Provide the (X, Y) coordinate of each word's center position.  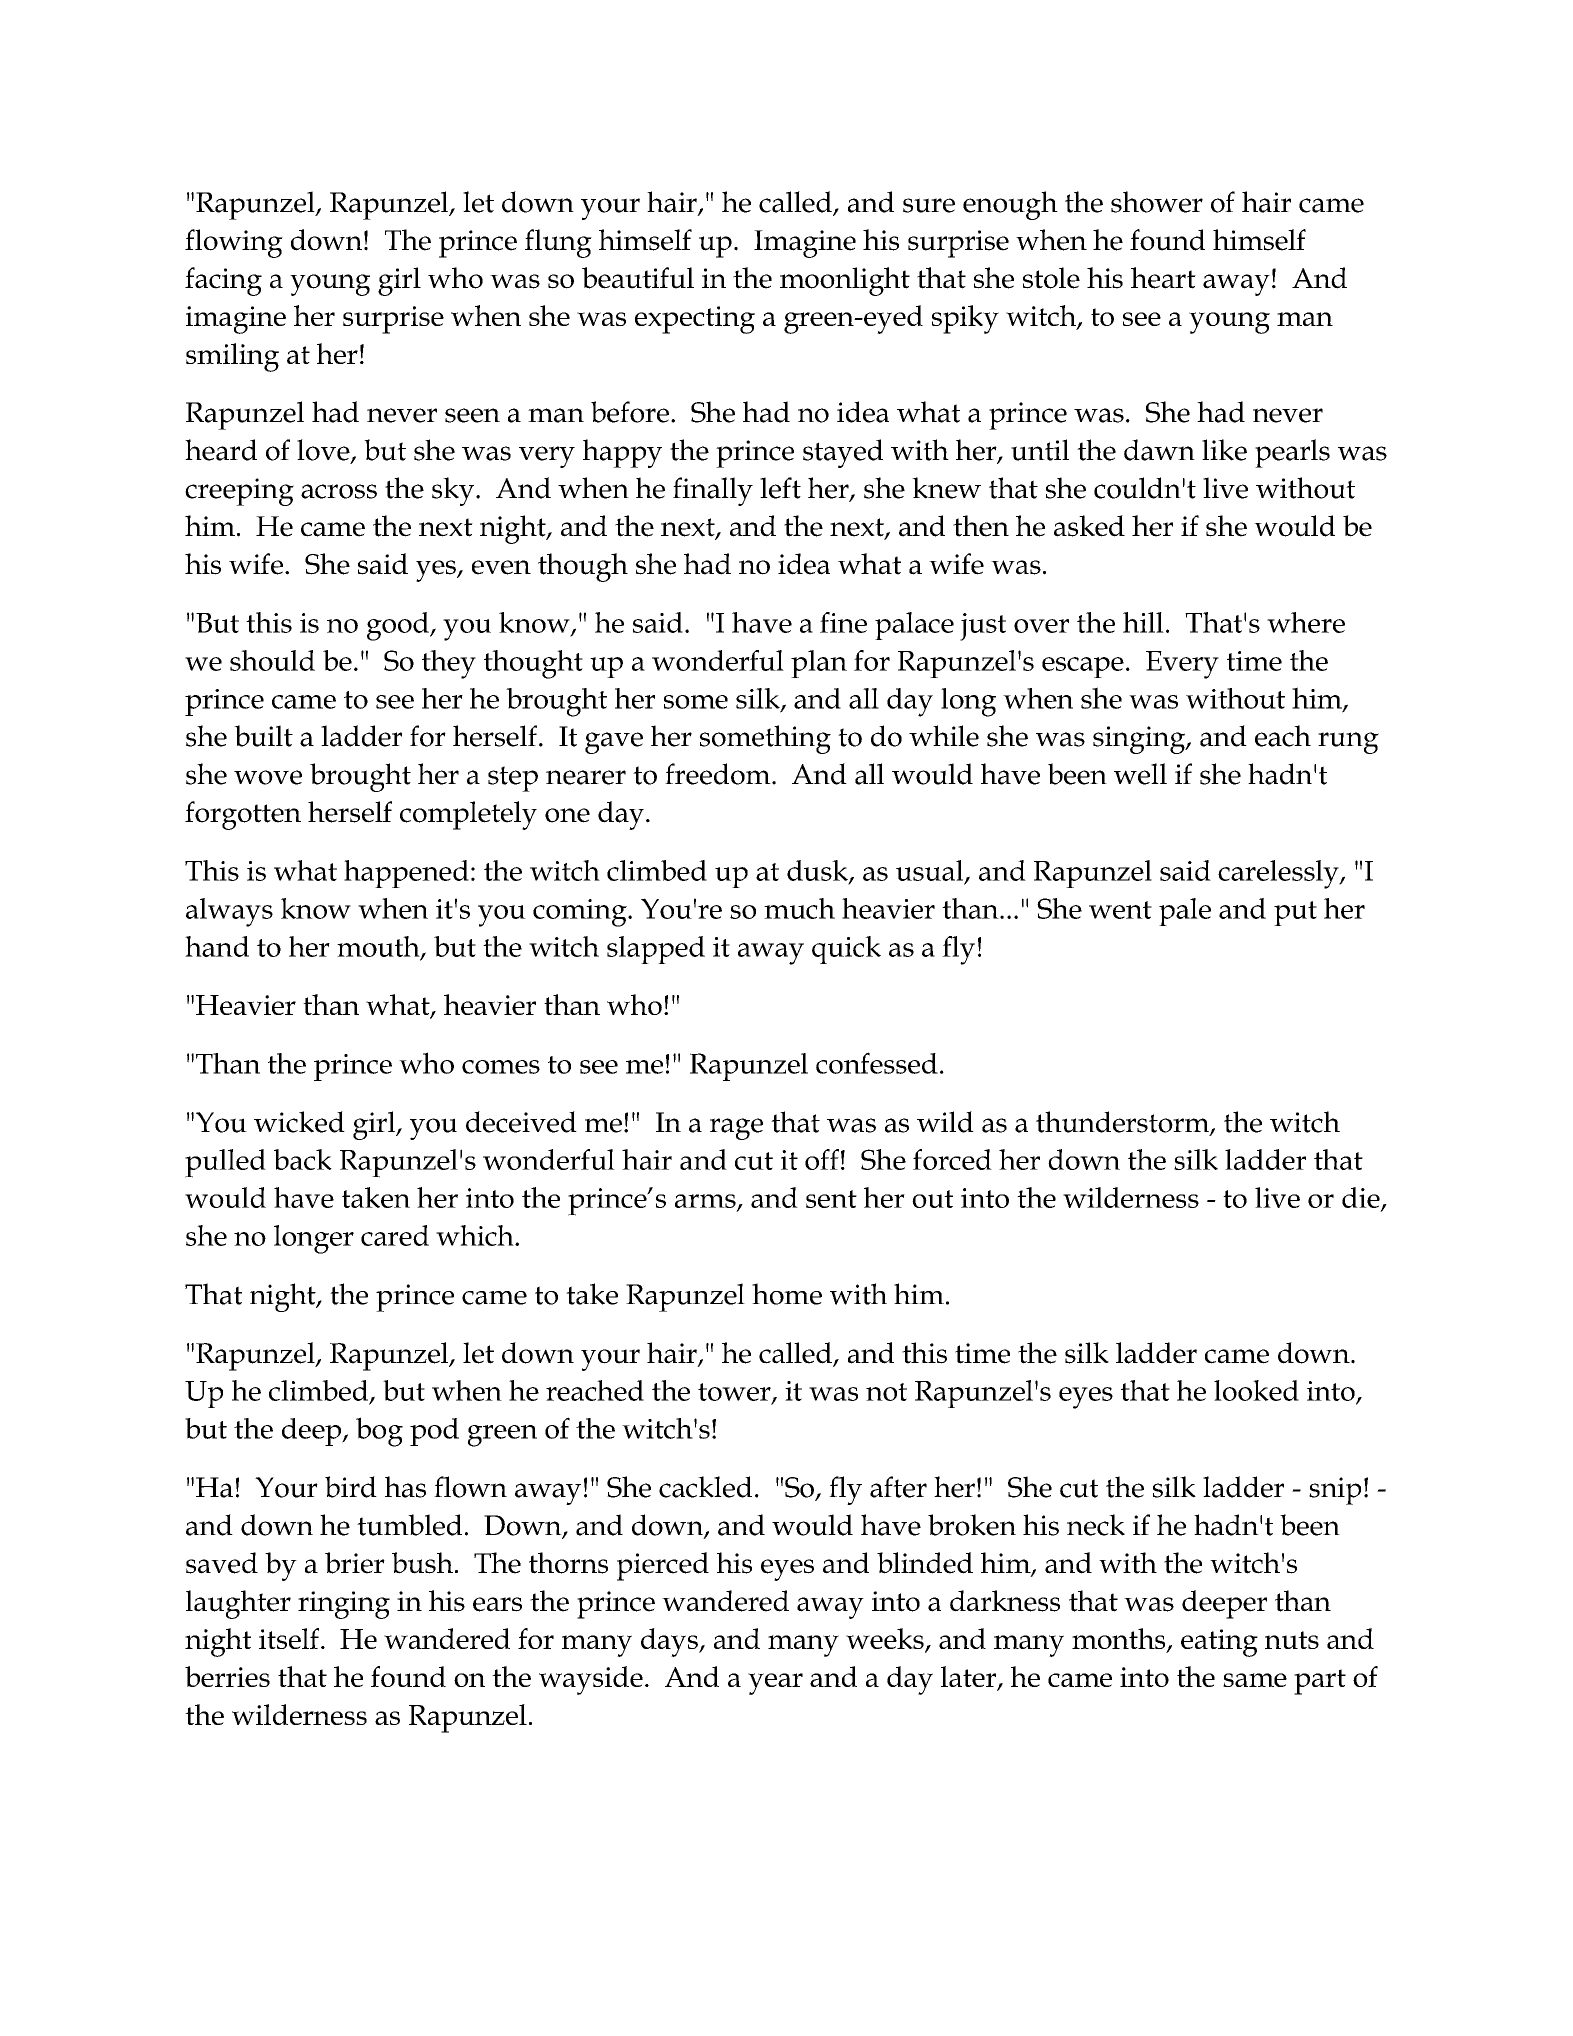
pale (1185, 912)
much (799, 908)
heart (1163, 278)
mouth (379, 947)
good (399, 626)
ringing (344, 1605)
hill (1143, 622)
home (787, 1294)
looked (1256, 1390)
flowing (234, 243)
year (775, 1684)
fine (843, 622)
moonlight (845, 281)
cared (395, 1235)
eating (1219, 1643)
